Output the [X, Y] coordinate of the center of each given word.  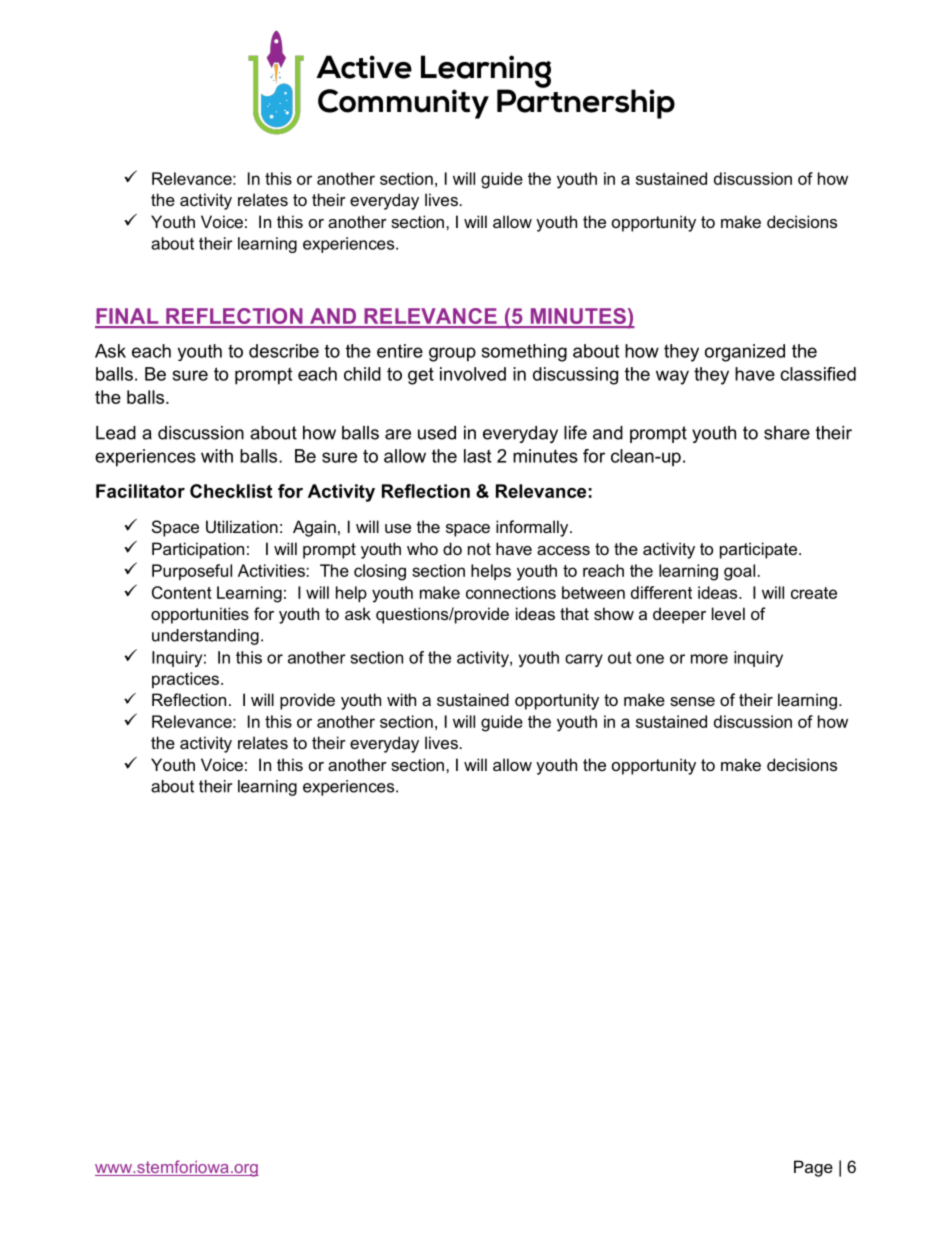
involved [473, 374]
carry [584, 660]
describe [284, 351]
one [650, 659]
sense [692, 701]
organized [745, 353]
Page [813, 1168]
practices [187, 680]
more [709, 659]
